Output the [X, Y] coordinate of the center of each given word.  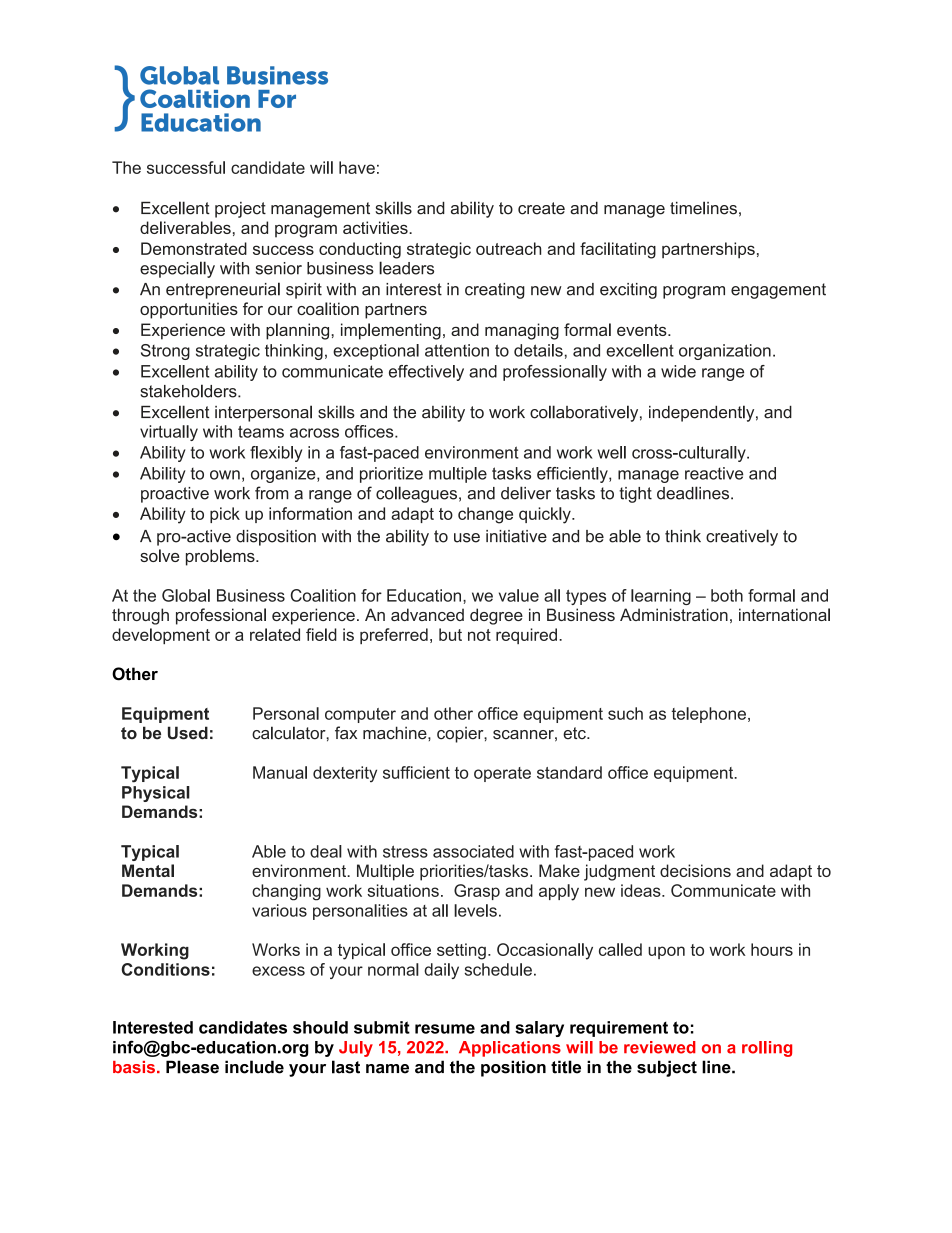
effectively [426, 373]
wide [678, 371]
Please [192, 1067]
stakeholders [189, 391]
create [541, 208]
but [450, 634]
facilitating [618, 250]
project [240, 210]
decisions [695, 870]
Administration [674, 614]
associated [473, 851]
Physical [156, 794]
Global [186, 595]
